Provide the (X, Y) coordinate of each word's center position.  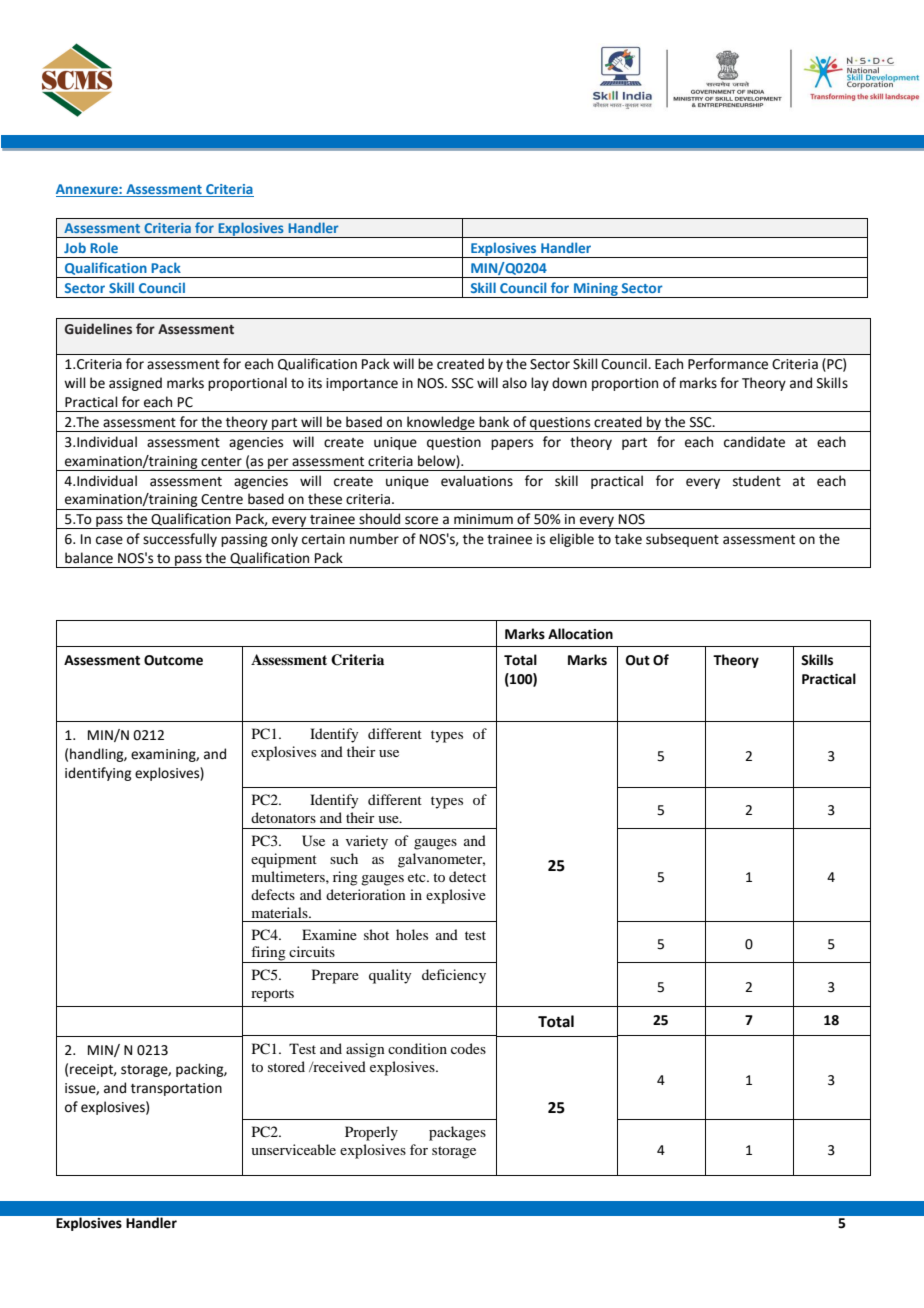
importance (362, 384)
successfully (180, 540)
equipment (284, 860)
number (374, 539)
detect (467, 876)
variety (367, 842)
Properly (371, 1133)
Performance (728, 364)
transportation (176, 1089)
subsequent (682, 540)
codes (468, 1048)
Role (104, 247)
